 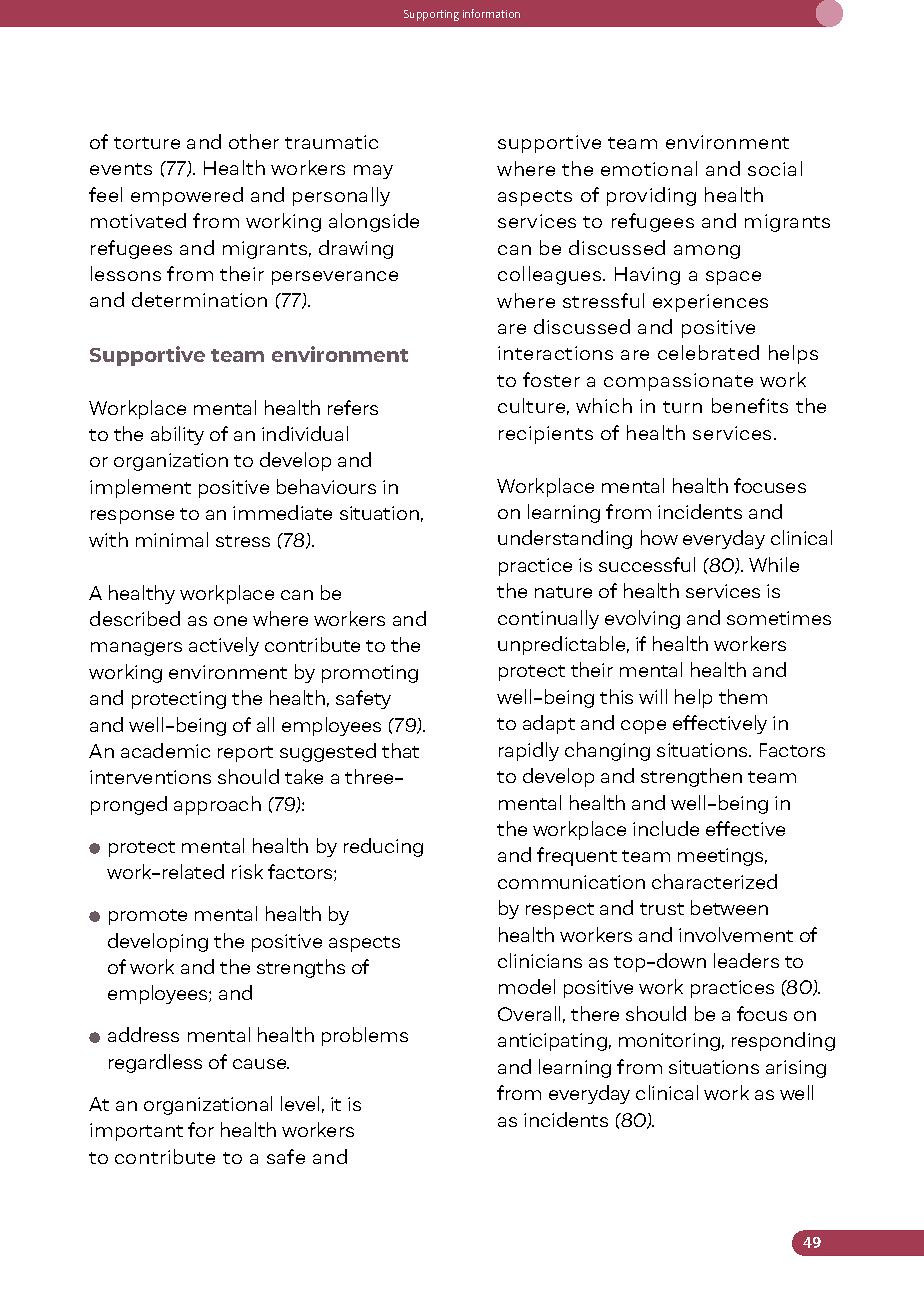 What do you see at coordinates (155, 1063) in the screenshot?
I see `regardless` at bounding box center [155, 1063].
